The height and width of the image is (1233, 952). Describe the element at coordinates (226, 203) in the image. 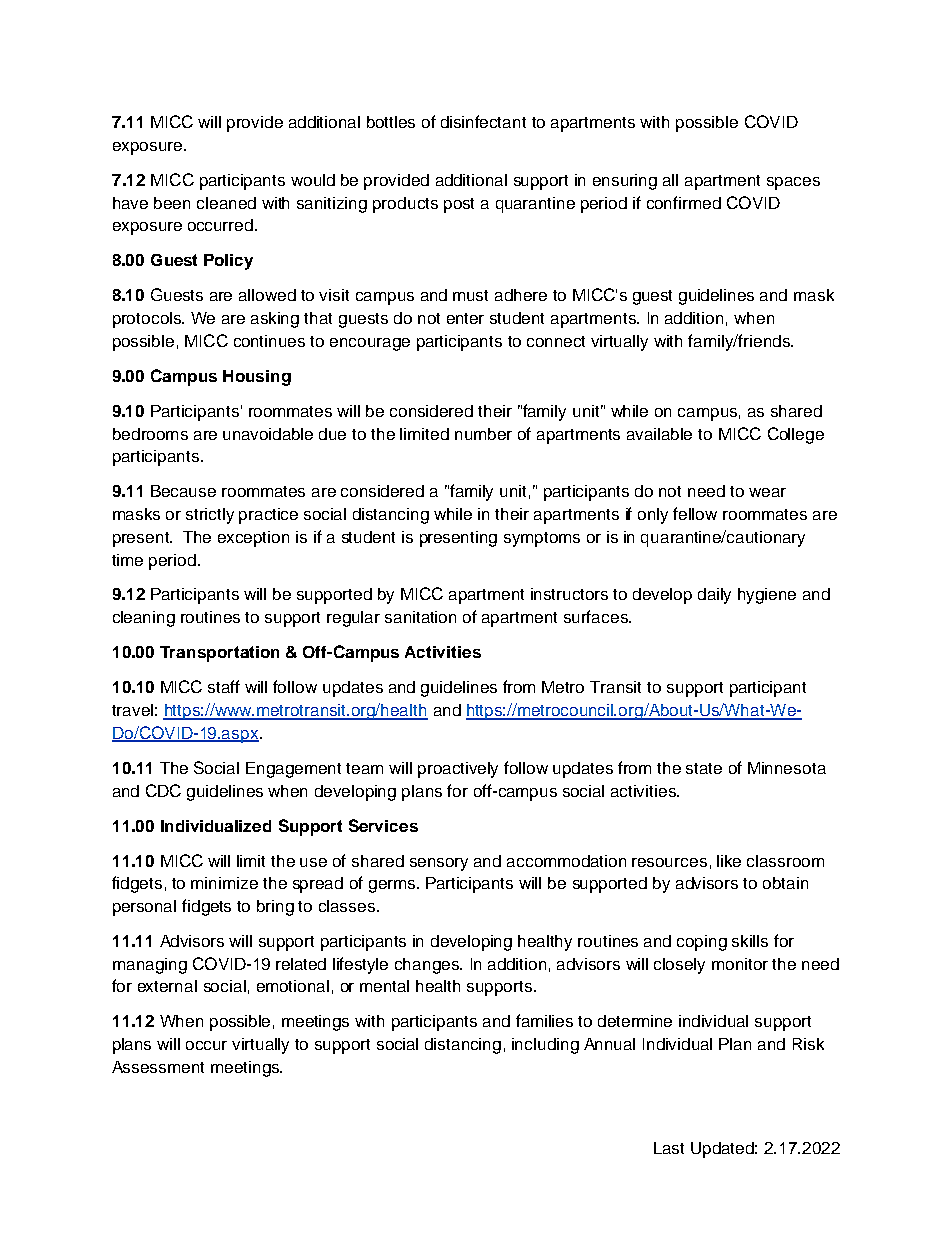

I see `cleaned` at that location.
